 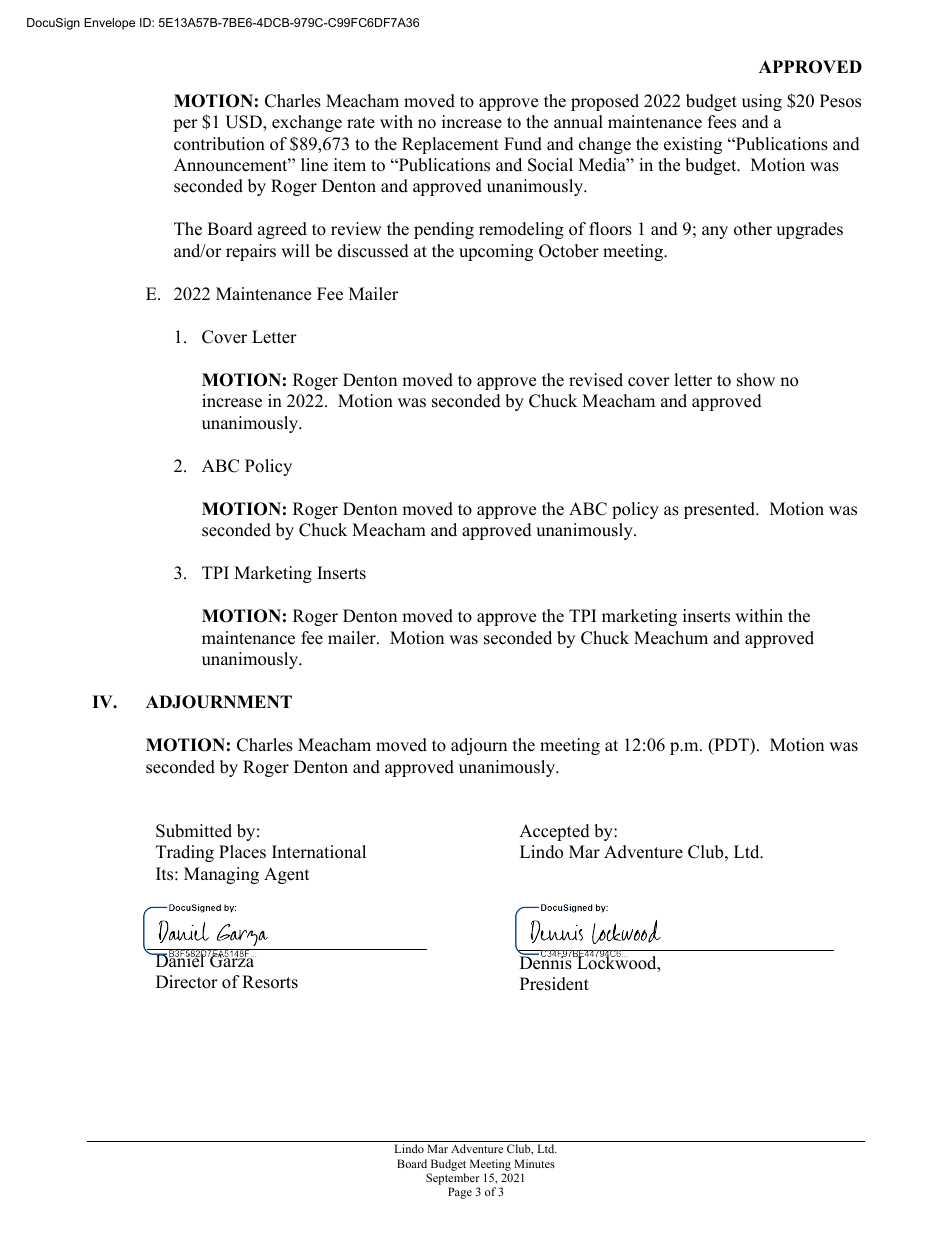 What do you see at coordinates (596, 380) in the screenshot?
I see `revised` at bounding box center [596, 380].
